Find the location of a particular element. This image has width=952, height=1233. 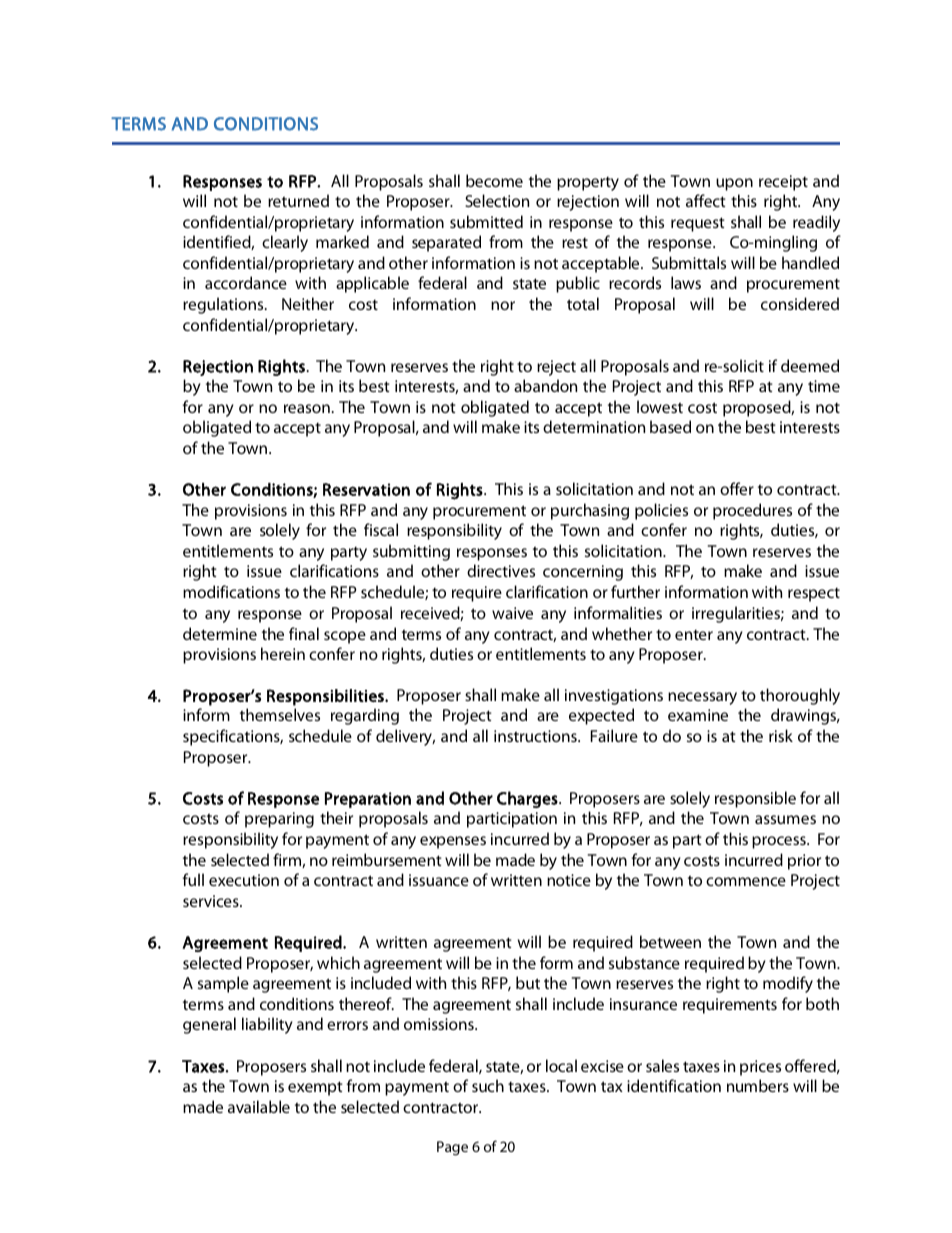

herein is located at coordinates (283, 653).
